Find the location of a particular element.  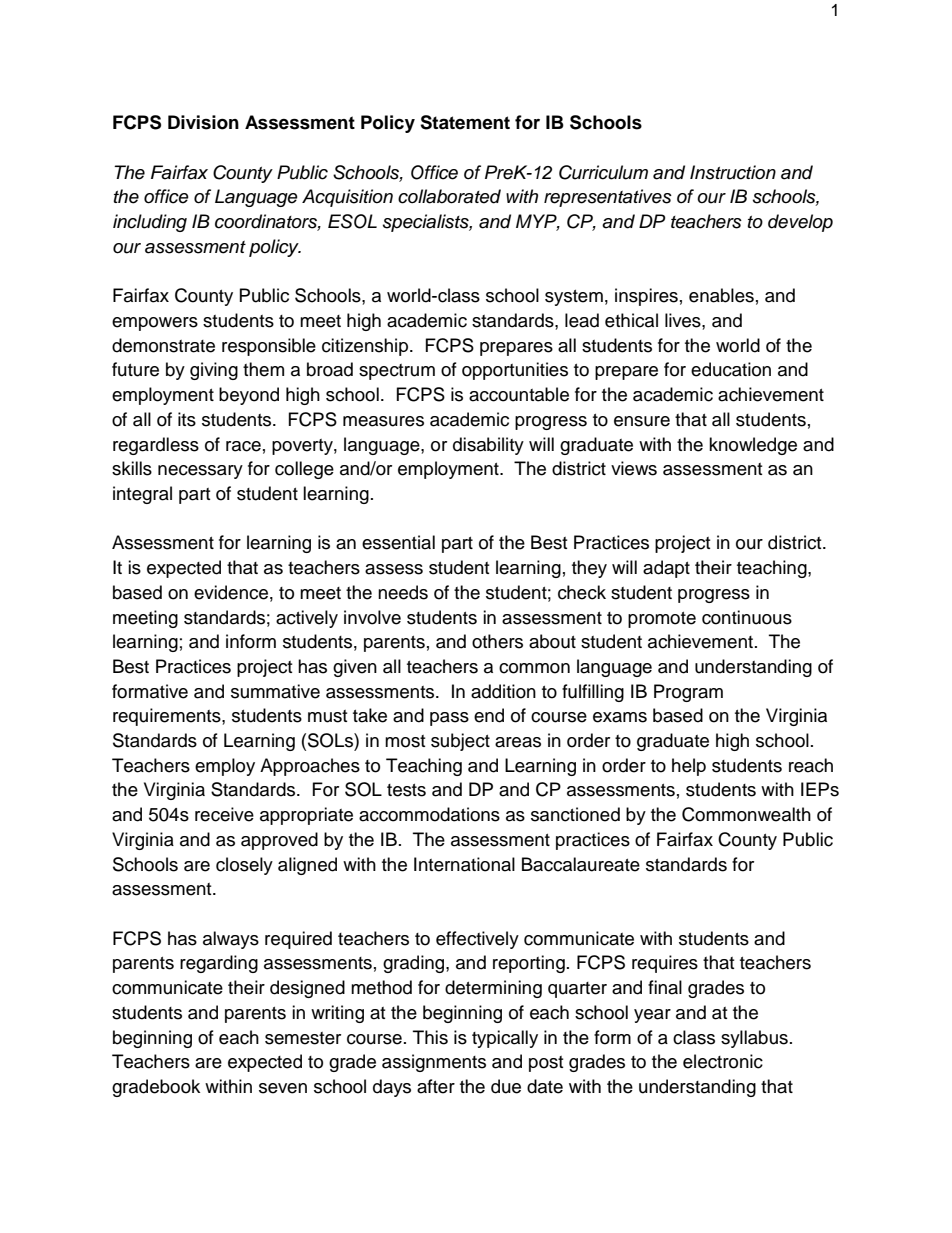

assignments is located at coordinates (434, 1063).
